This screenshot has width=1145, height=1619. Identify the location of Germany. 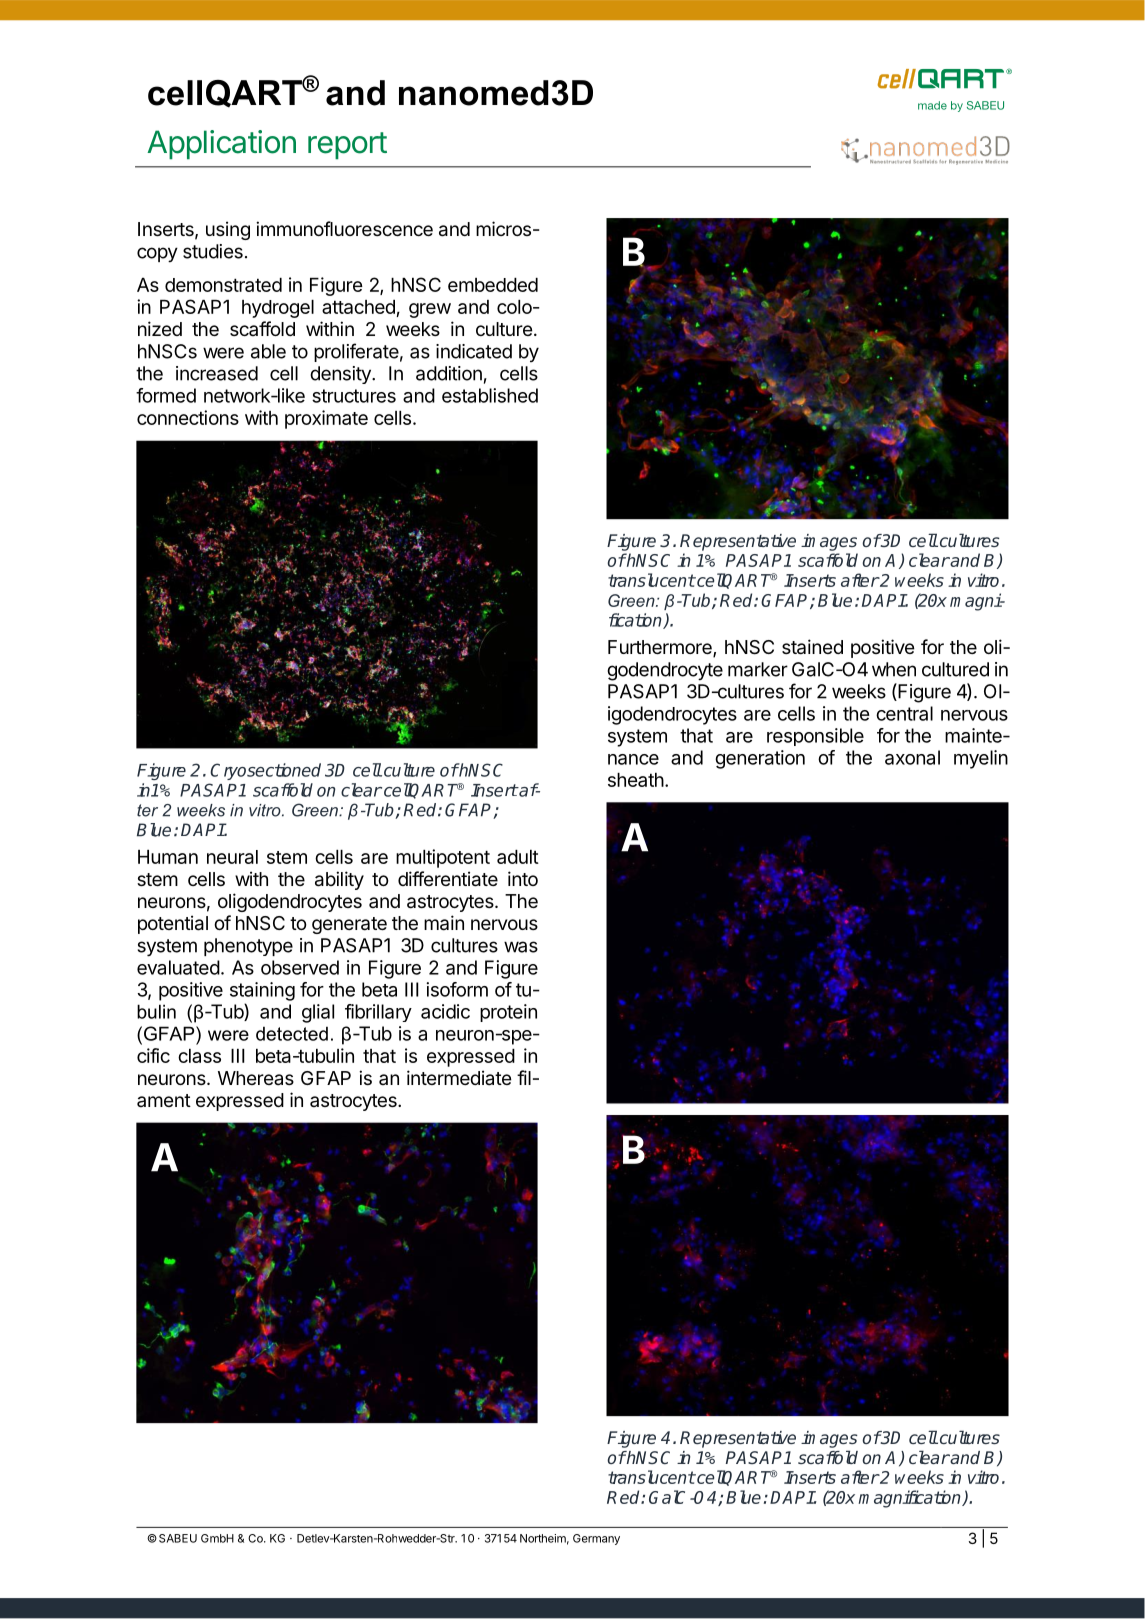
(596, 1539).
